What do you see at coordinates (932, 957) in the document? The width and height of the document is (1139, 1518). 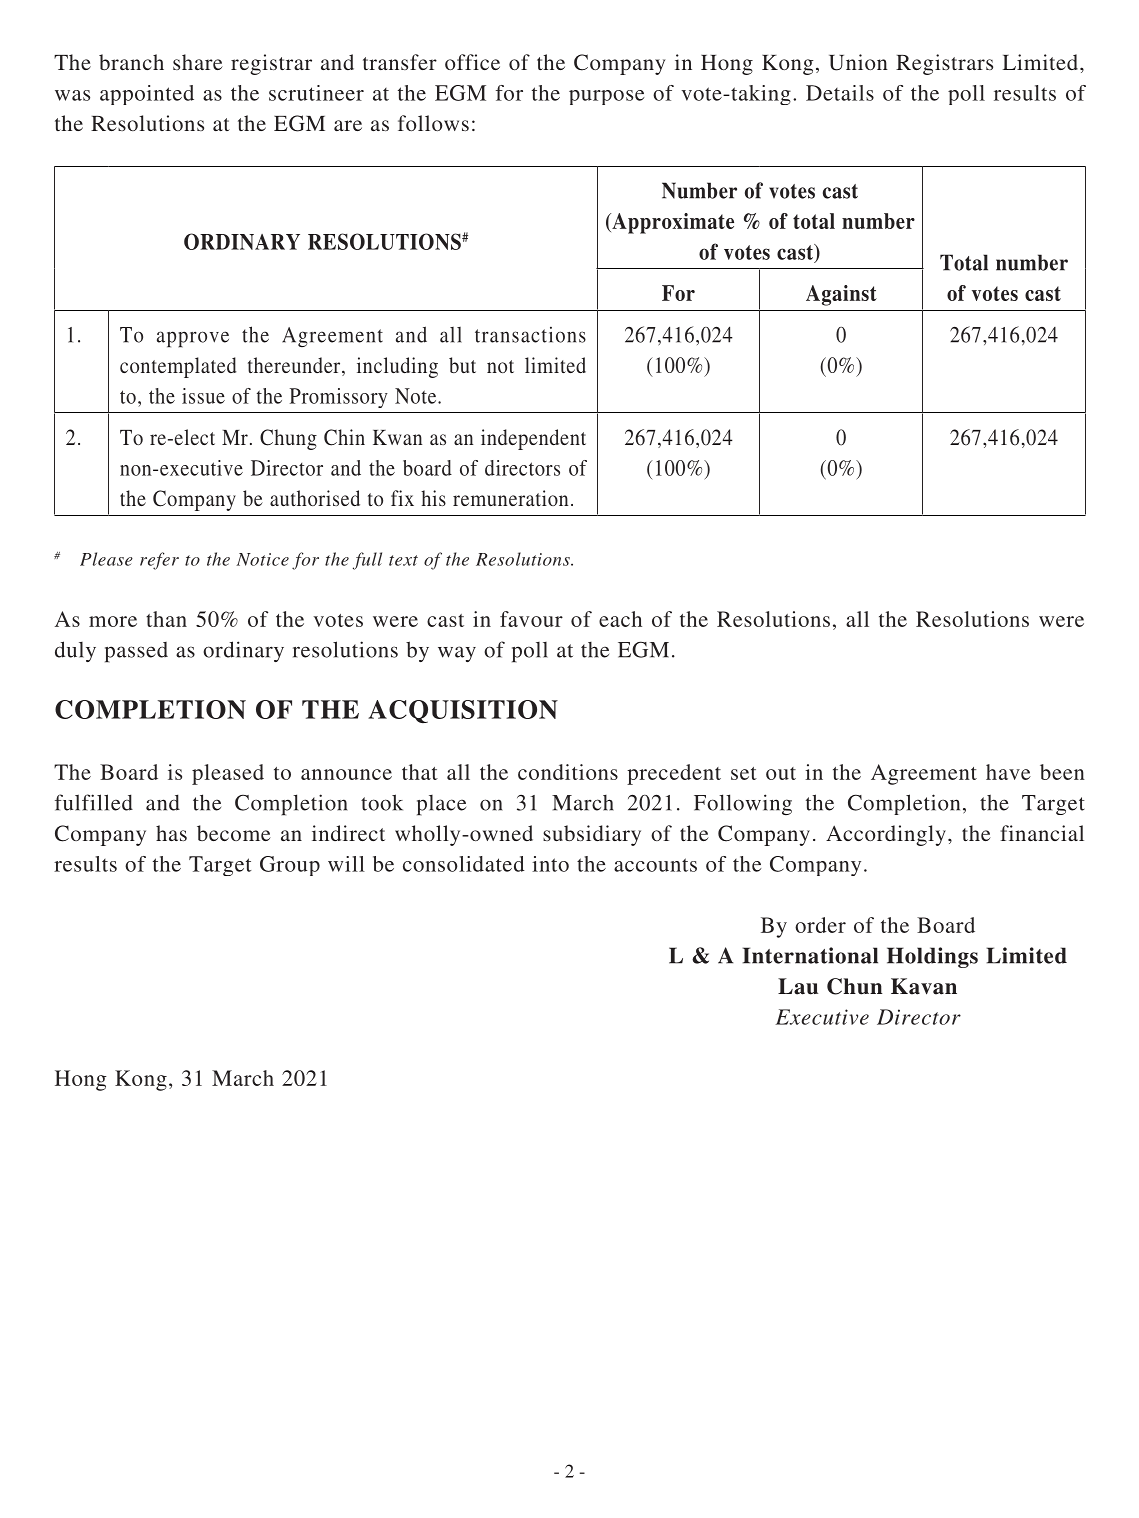 I see `Holdings` at bounding box center [932, 957].
